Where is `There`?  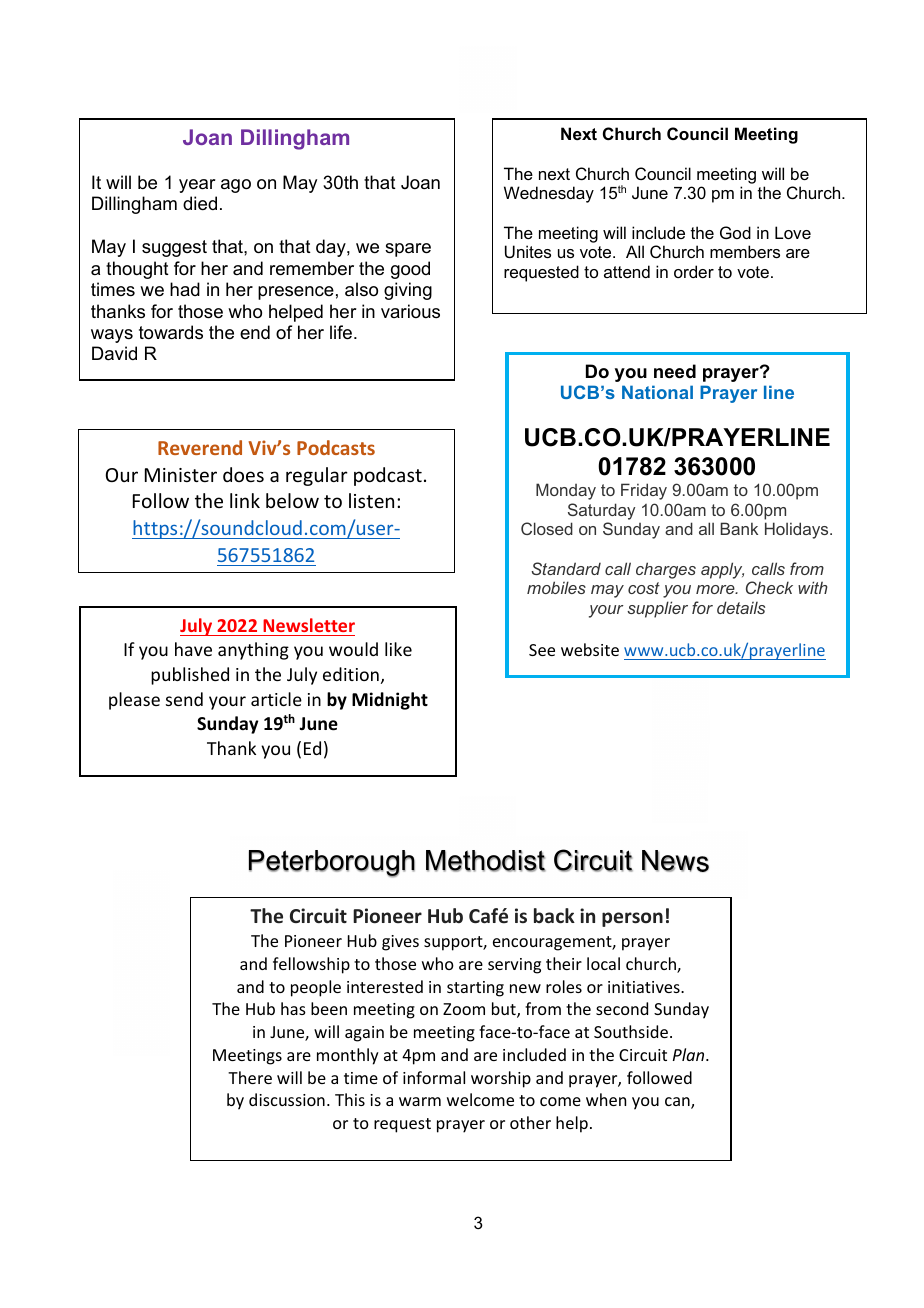 There is located at coordinates (250, 1077).
